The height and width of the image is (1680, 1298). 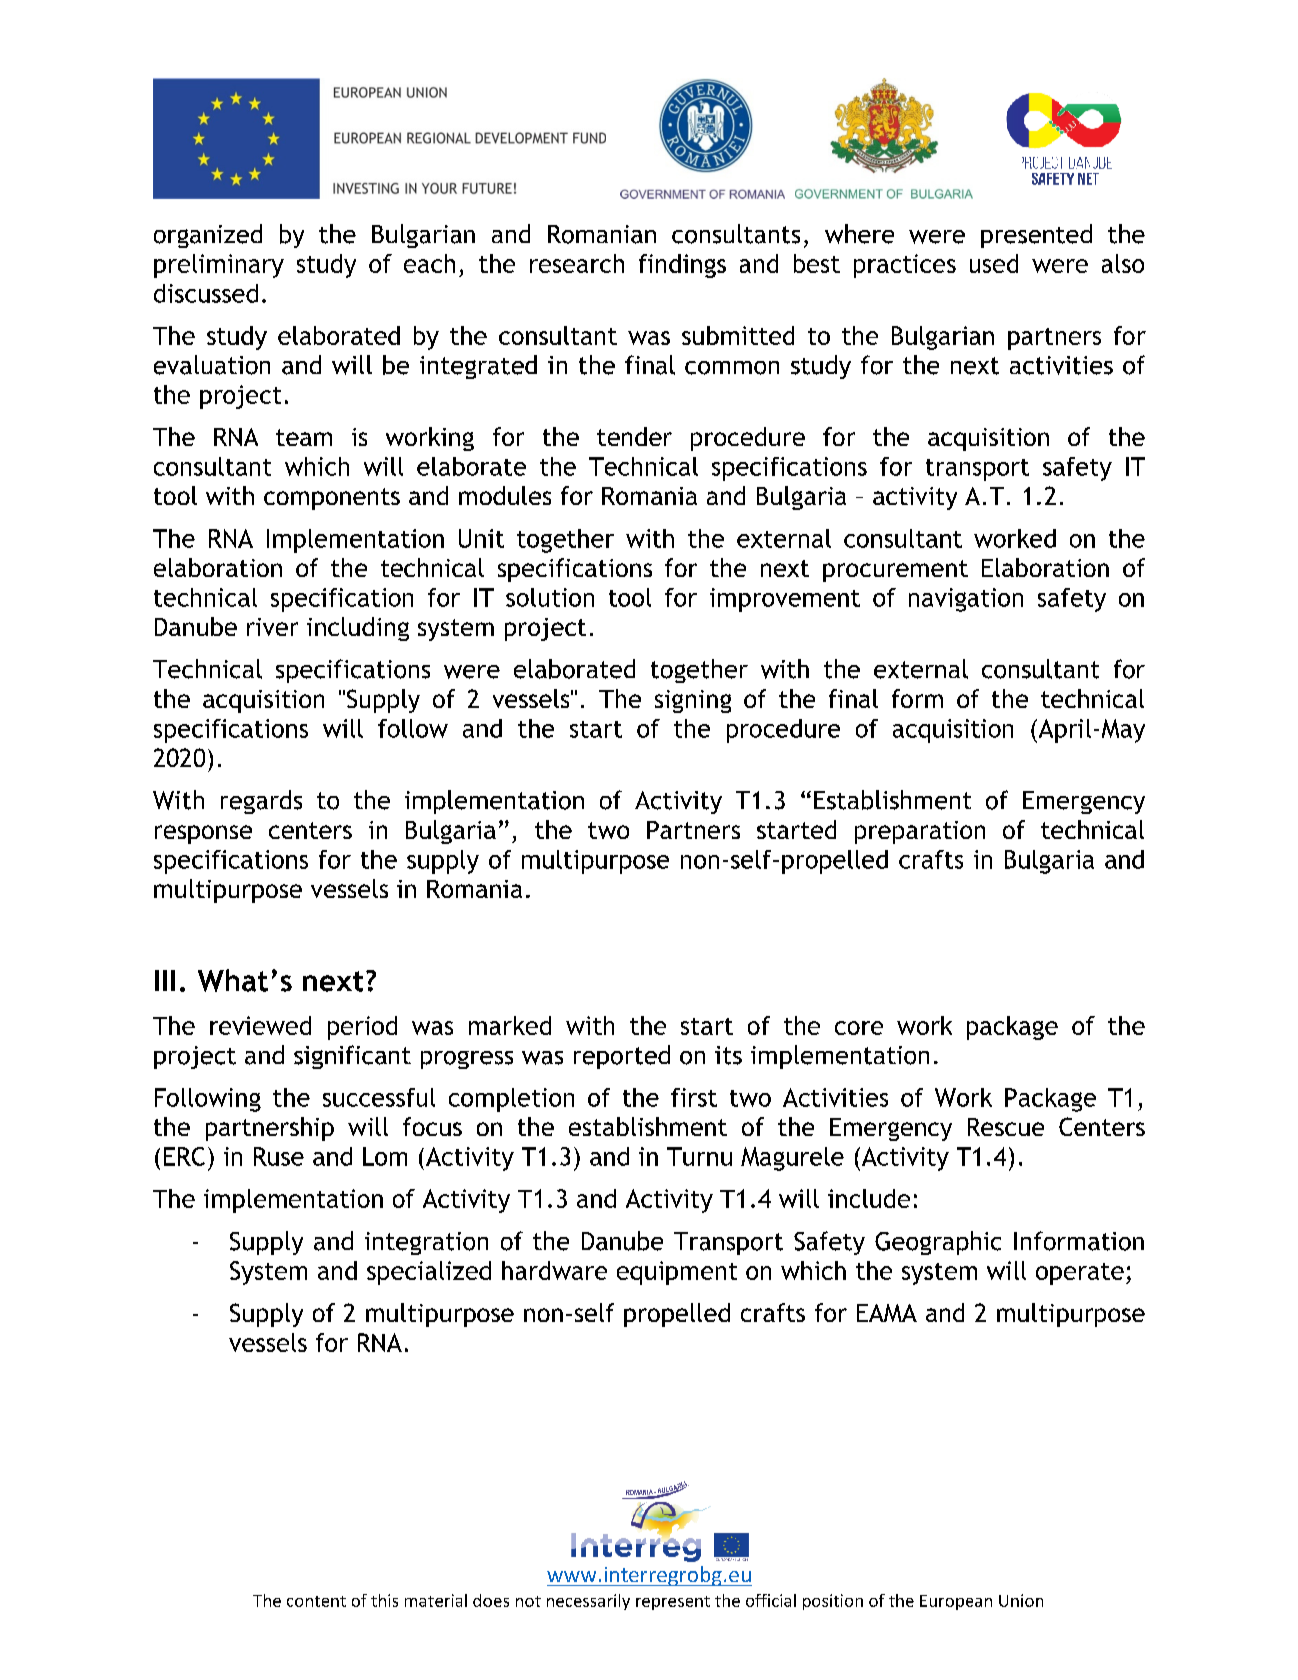 I want to click on also, so click(x=1123, y=263).
